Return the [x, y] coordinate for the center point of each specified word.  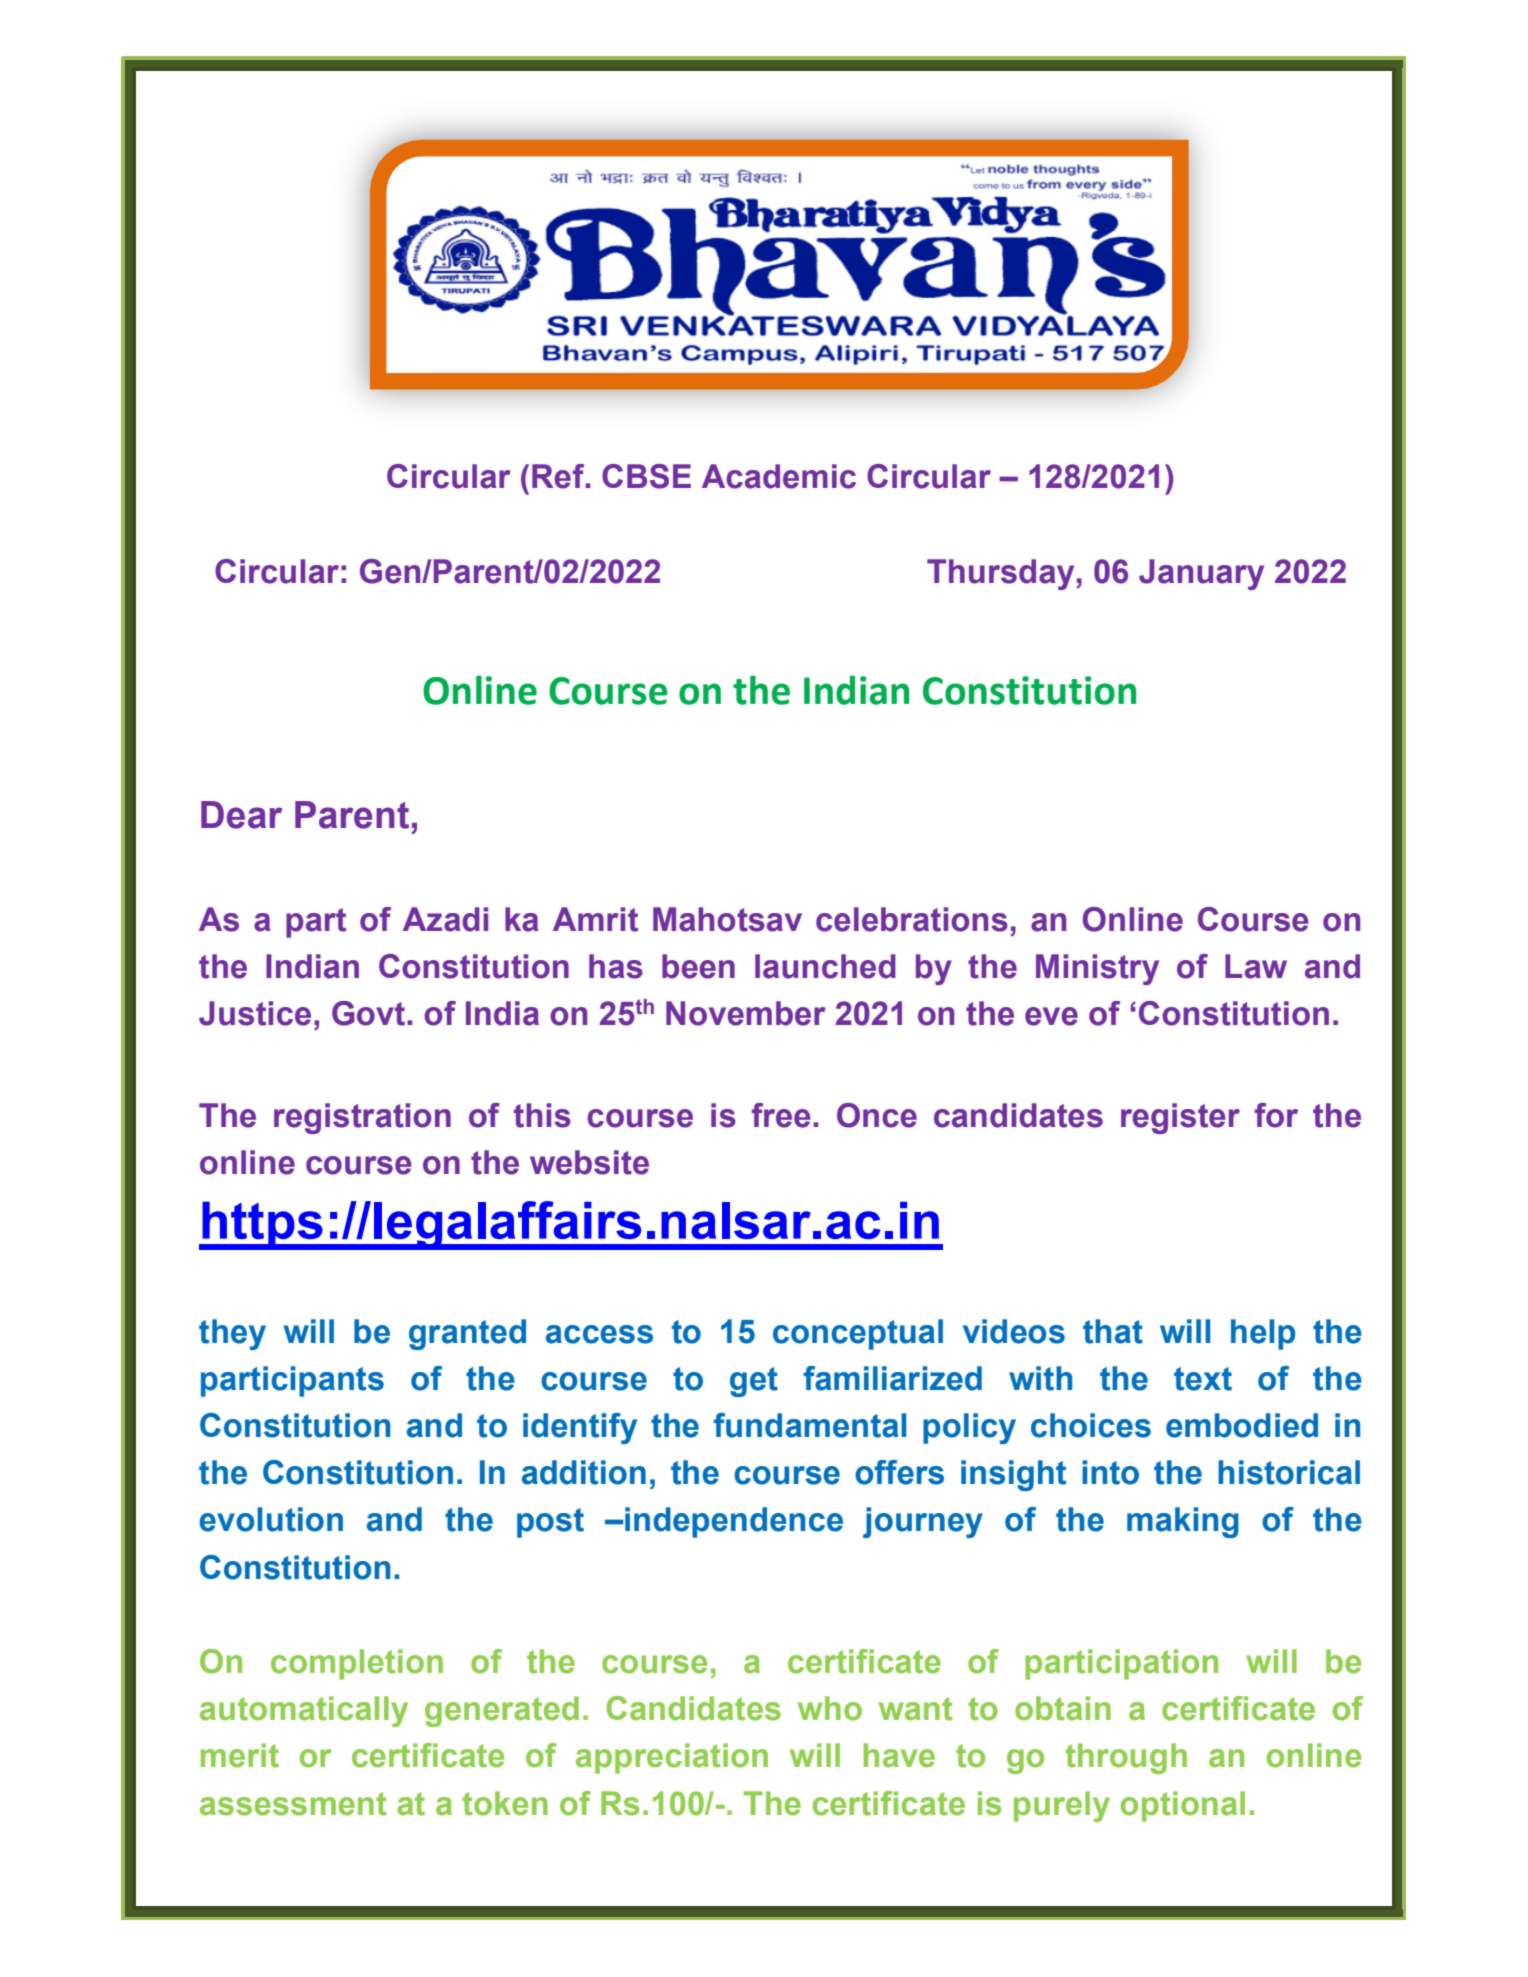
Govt [370, 1013]
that [1113, 1331]
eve [1051, 1016]
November [746, 1013]
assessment [293, 1804]
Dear [241, 815]
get [754, 1382]
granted [467, 1334]
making [1183, 1522]
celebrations [912, 919]
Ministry [1097, 969]
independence [733, 1522]
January [1201, 574]
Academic [779, 476]
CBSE [646, 476]
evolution [271, 1519]
